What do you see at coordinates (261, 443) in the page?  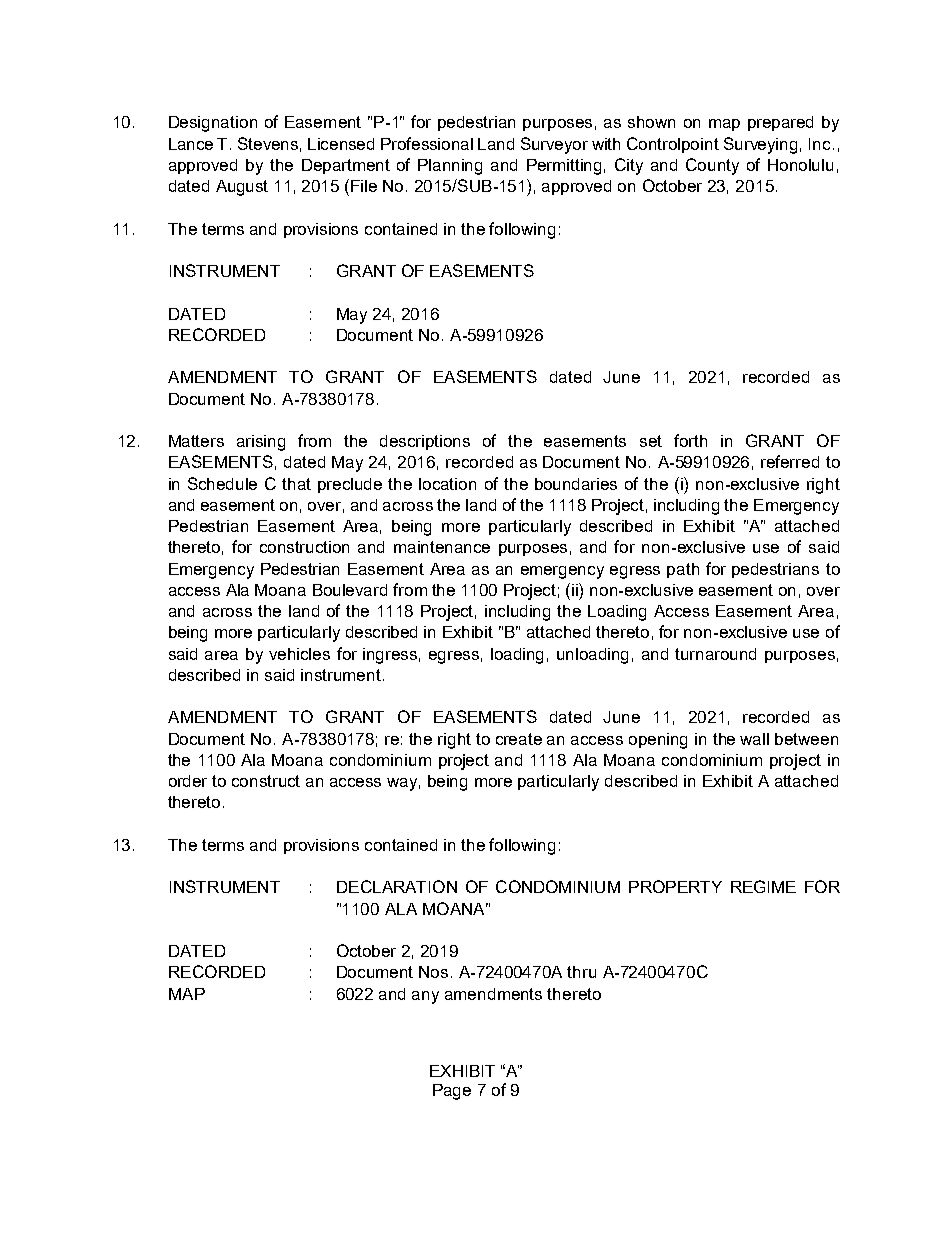 I see `arising` at bounding box center [261, 443].
